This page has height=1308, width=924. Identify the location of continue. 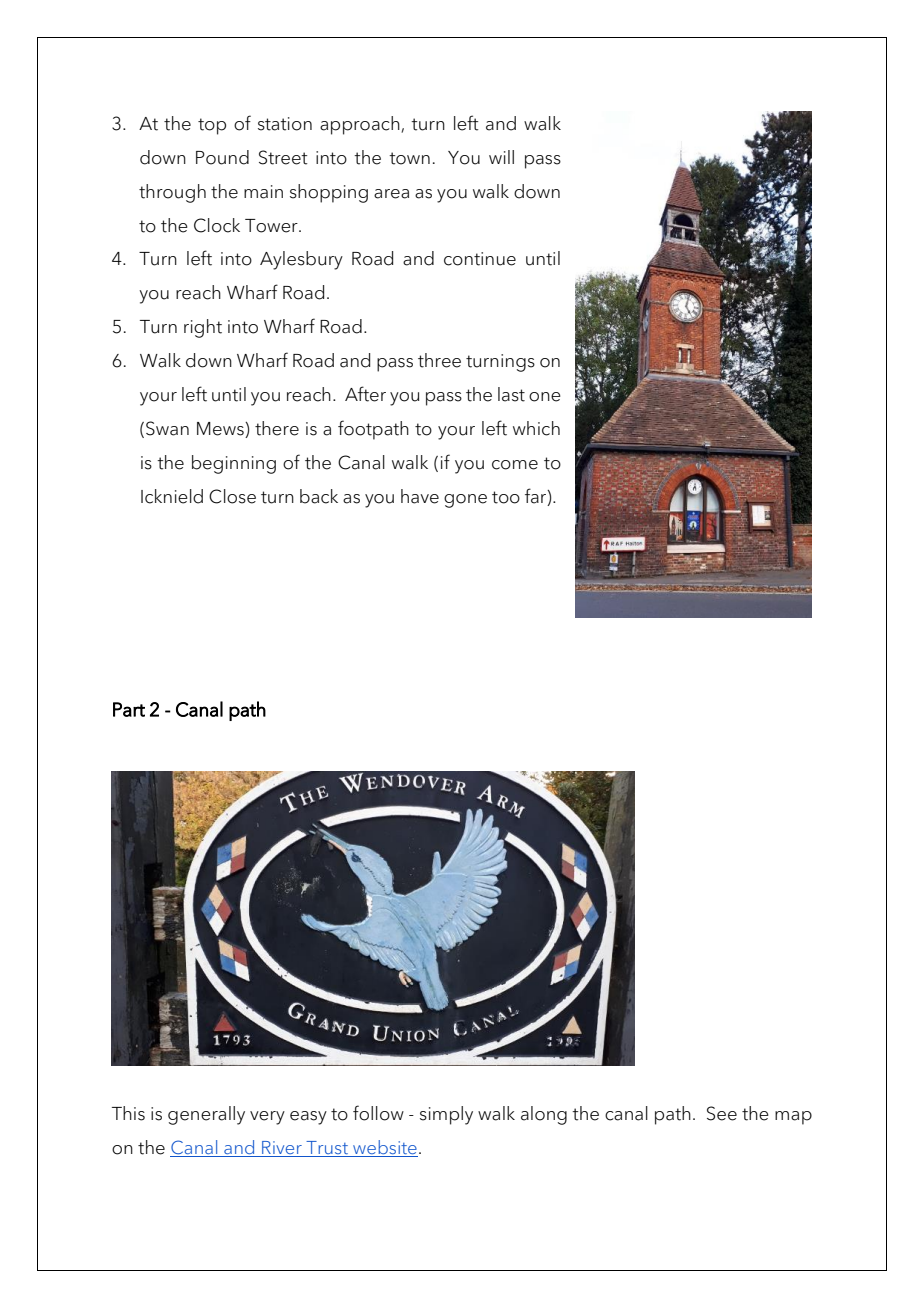
(480, 259).
